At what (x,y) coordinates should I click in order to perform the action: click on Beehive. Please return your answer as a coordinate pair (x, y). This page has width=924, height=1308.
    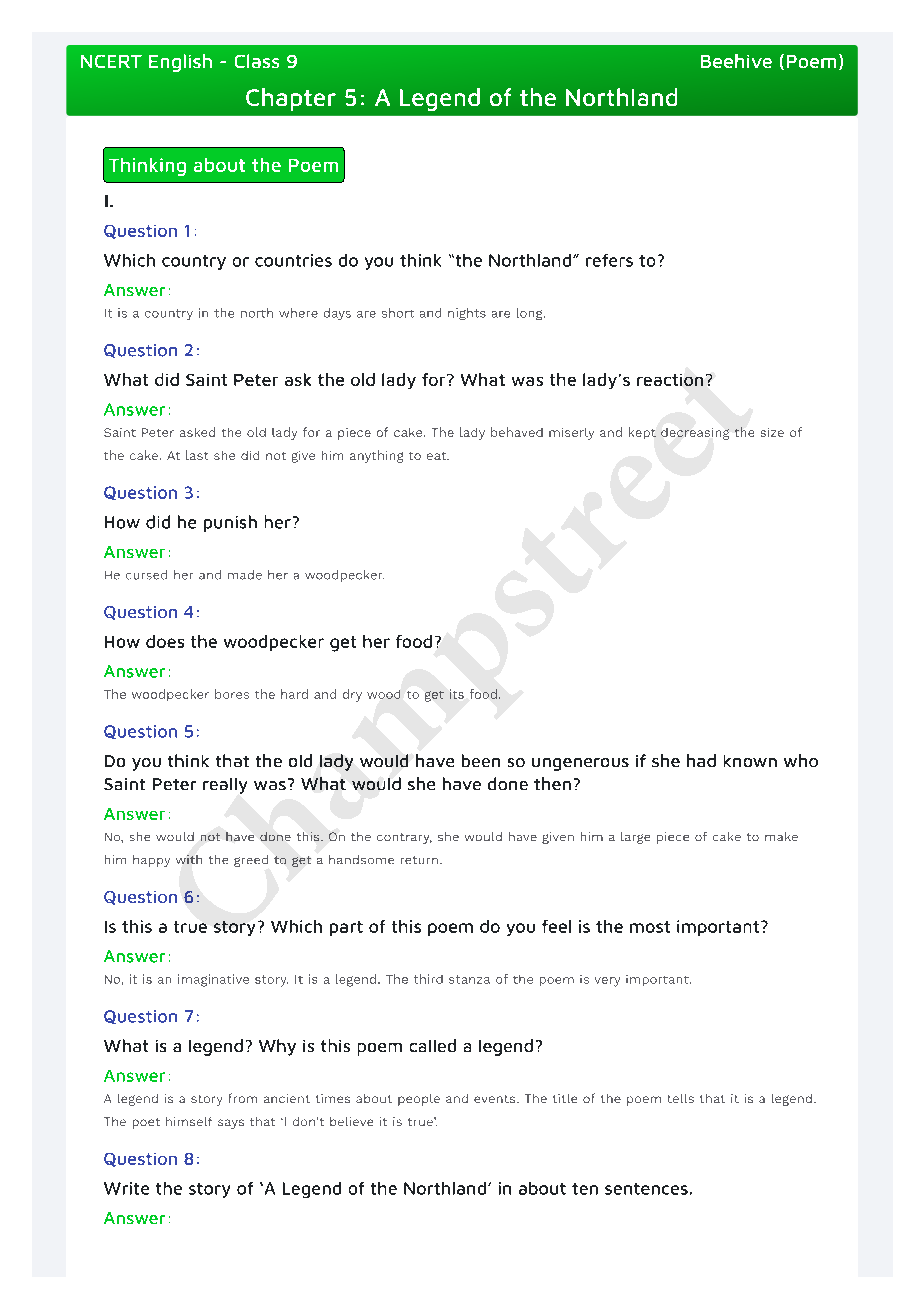
    Looking at the image, I should click on (736, 61).
